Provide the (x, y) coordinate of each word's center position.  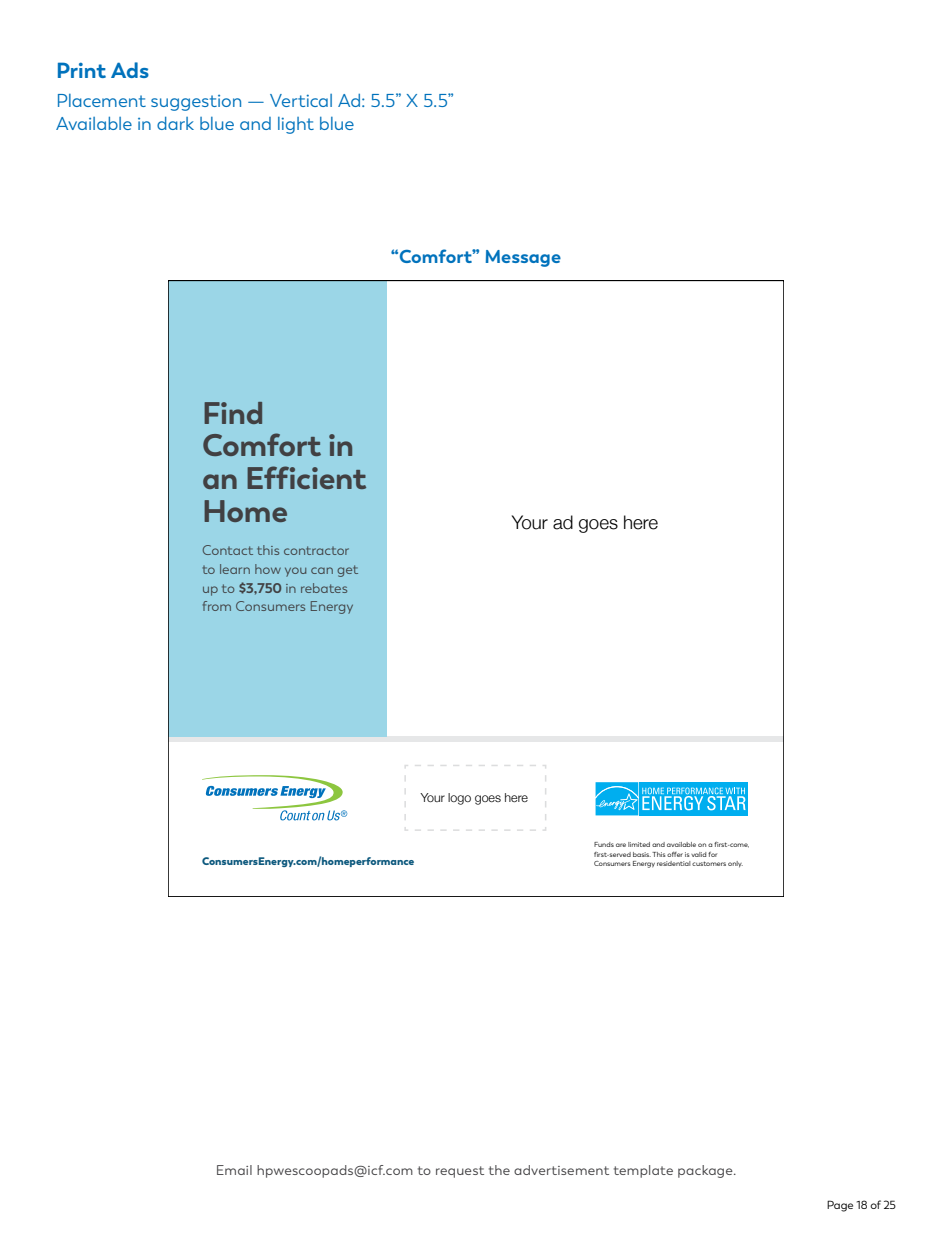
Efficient (306, 477)
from (217, 606)
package (706, 1171)
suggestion (196, 103)
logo (459, 799)
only (735, 864)
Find (233, 413)
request (460, 1172)
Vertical (301, 100)
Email (234, 1170)
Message (523, 258)
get (347, 571)
